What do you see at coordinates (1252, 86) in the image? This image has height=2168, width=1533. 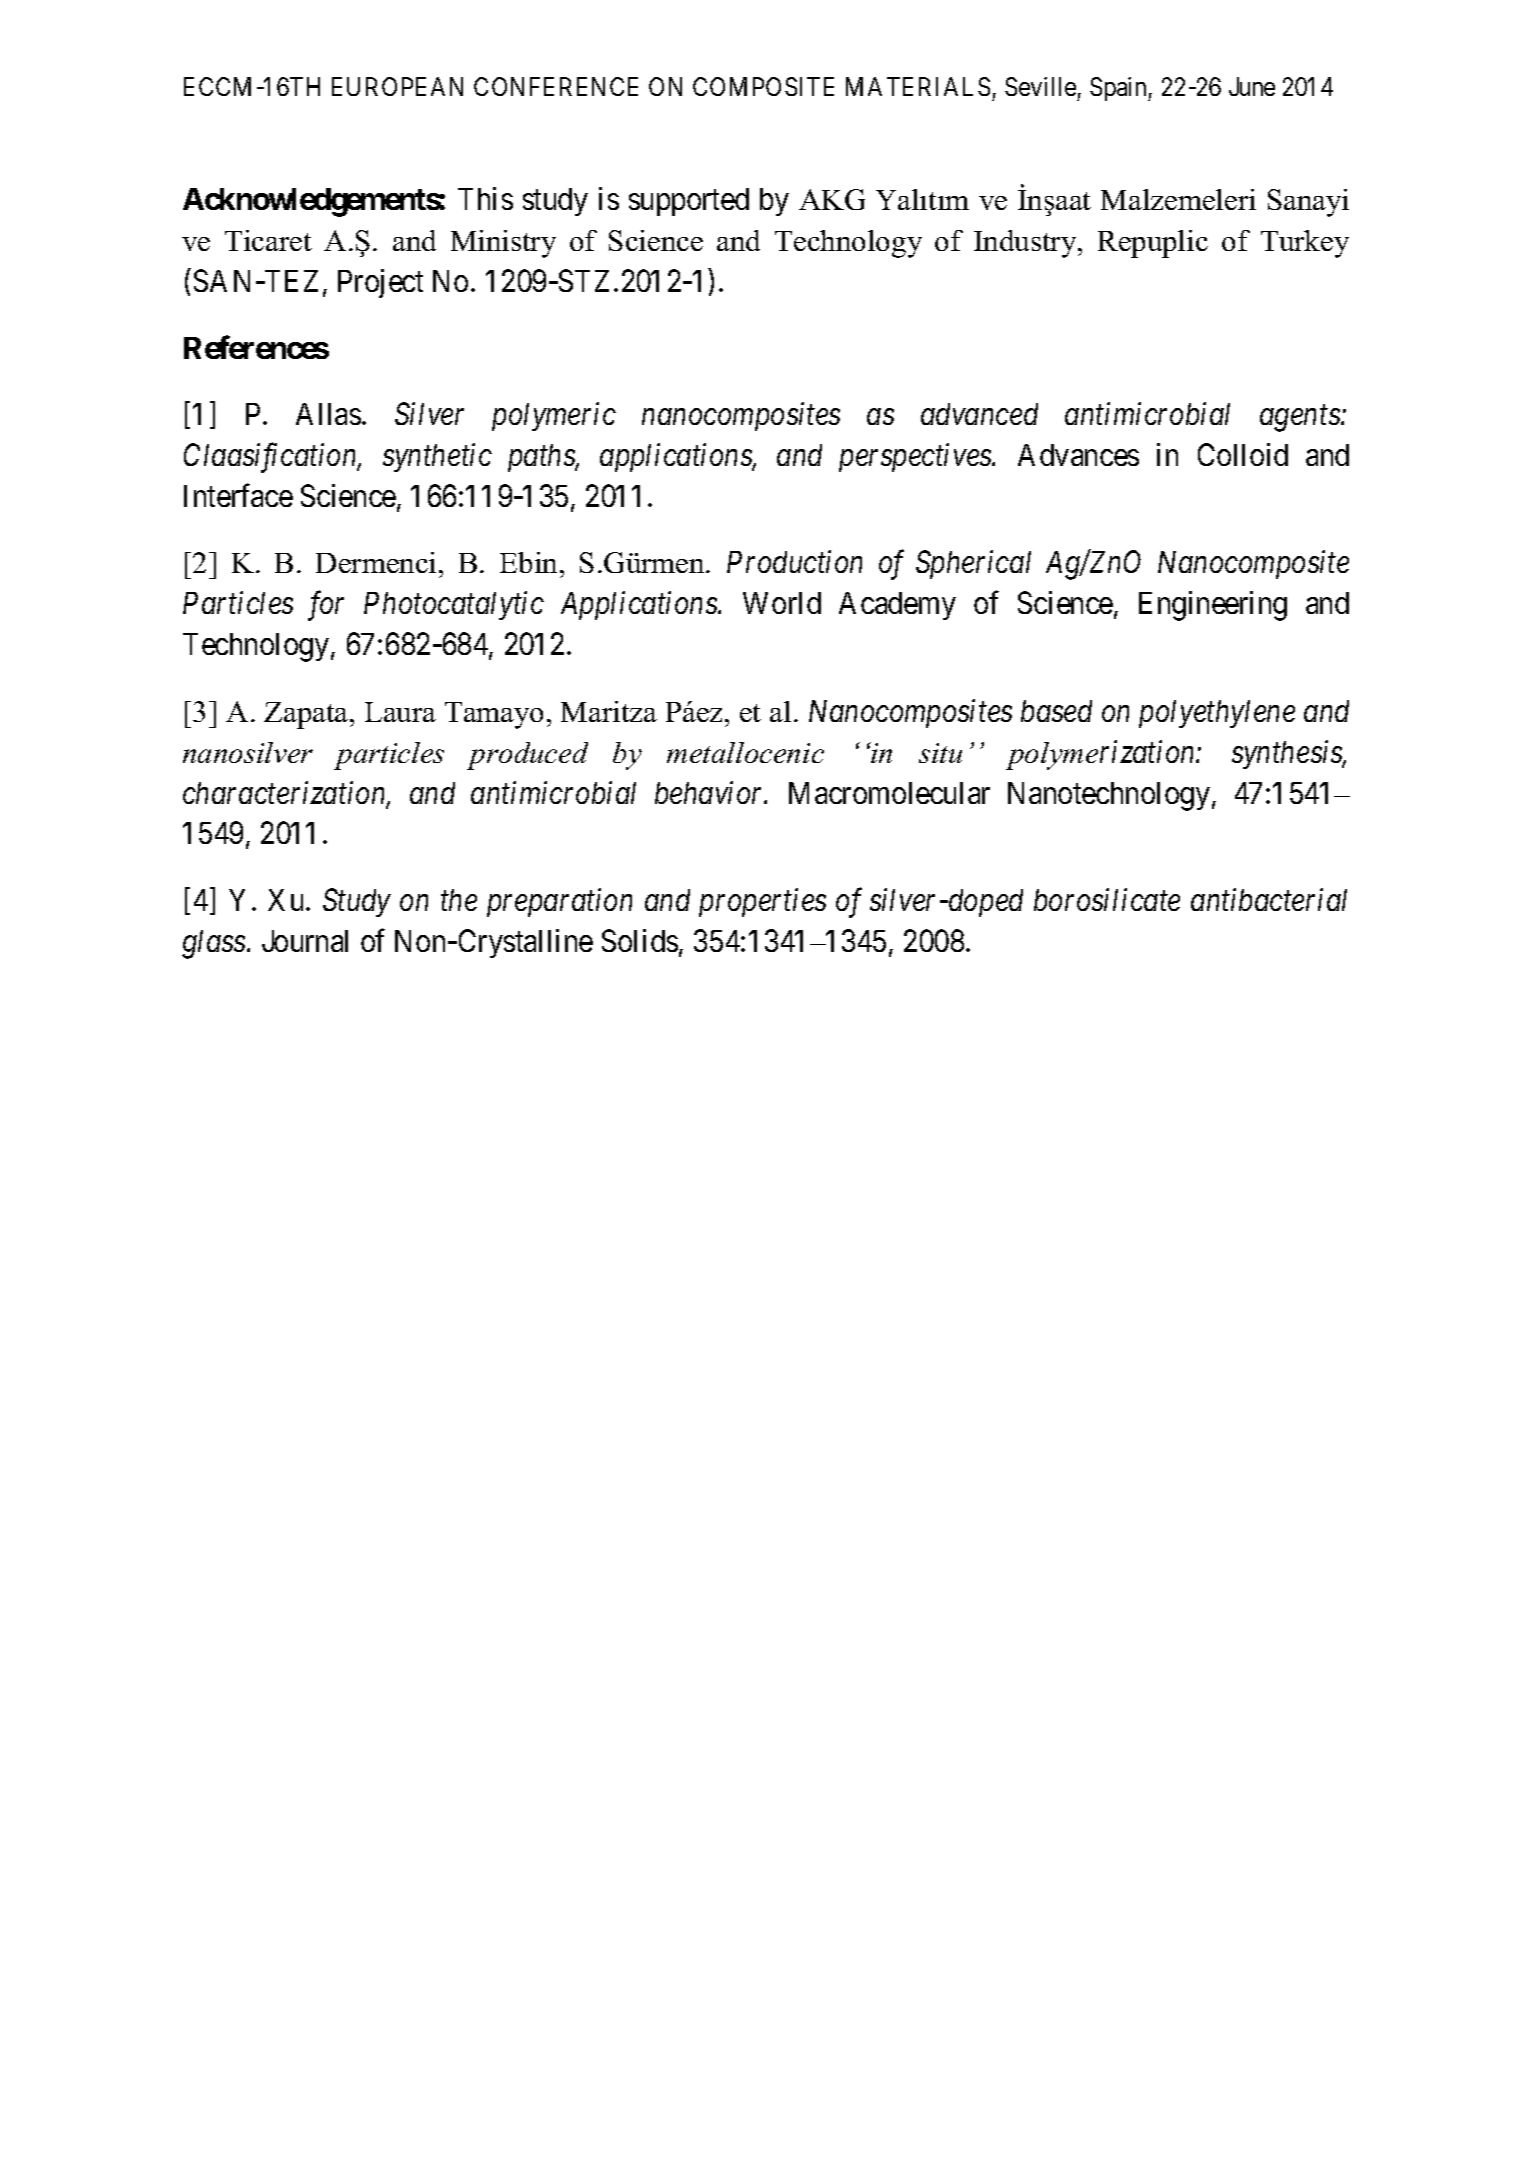 I see `June` at bounding box center [1252, 86].
